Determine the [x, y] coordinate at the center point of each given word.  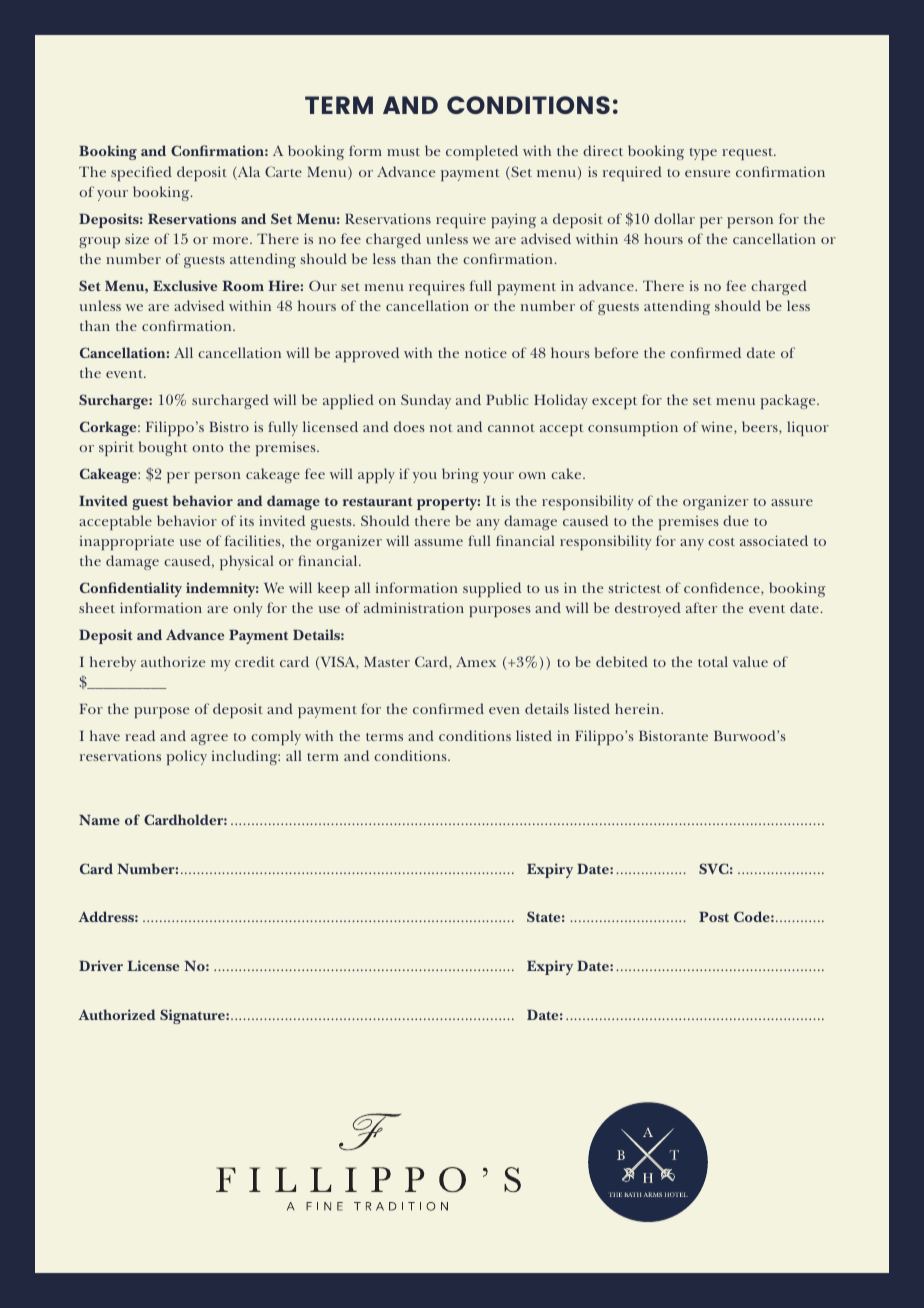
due [736, 520]
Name [99, 820]
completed [482, 152]
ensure [707, 173]
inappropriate [127, 542]
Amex [476, 661]
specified [141, 173]
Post [714, 917]
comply [276, 737]
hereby [113, 663]
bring [460, 475]
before [616, 352]
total [713, 661]
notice [486, 352]
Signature [193, 1016]
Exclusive [185, 285]
